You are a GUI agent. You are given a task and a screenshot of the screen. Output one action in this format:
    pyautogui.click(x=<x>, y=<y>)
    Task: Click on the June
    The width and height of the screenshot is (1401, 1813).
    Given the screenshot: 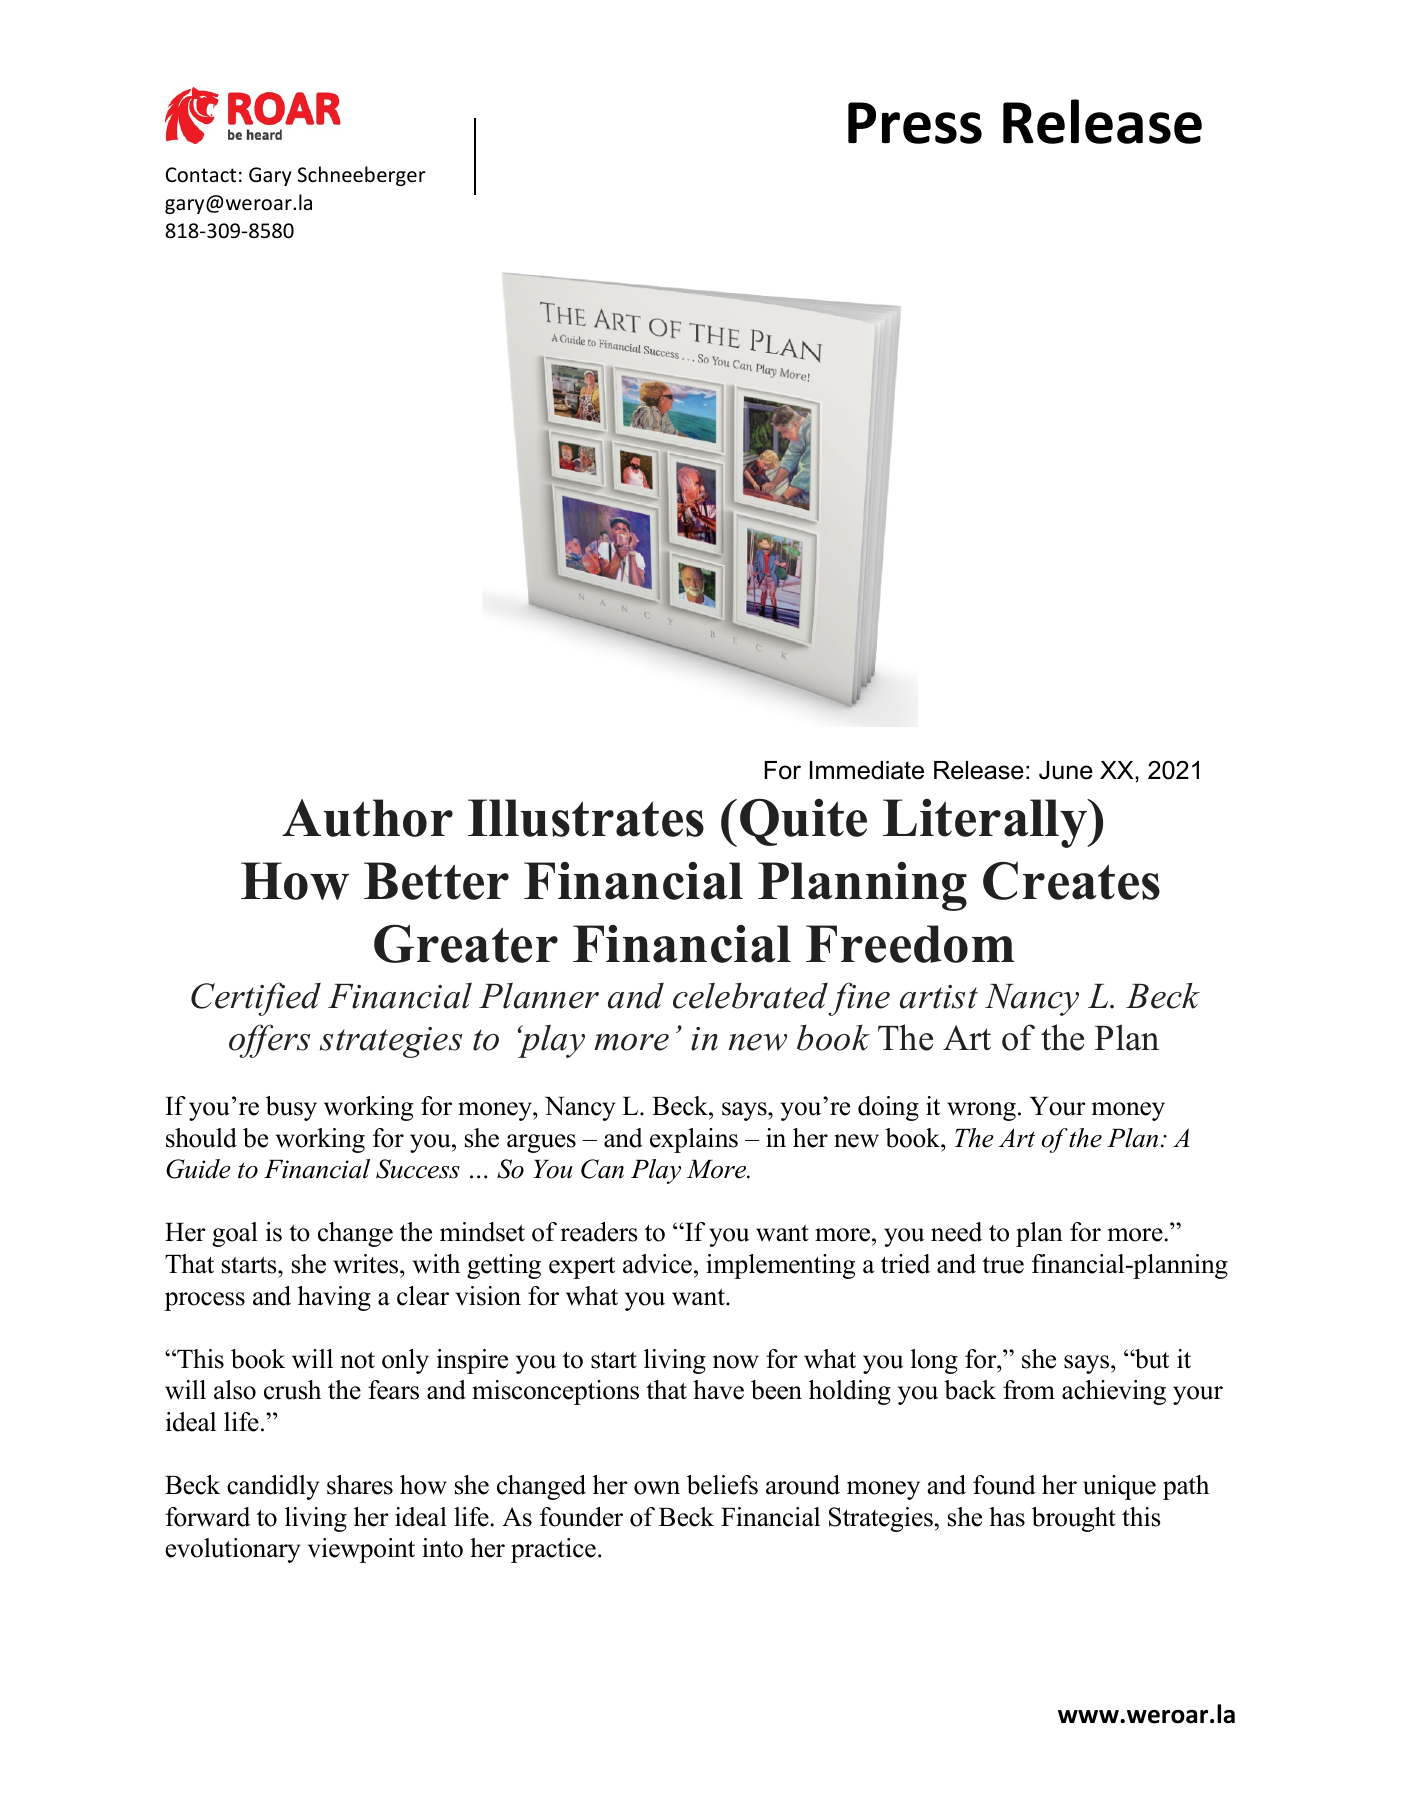 What is the action you would take?
    pyautogui.click(x=1066, y=770)
